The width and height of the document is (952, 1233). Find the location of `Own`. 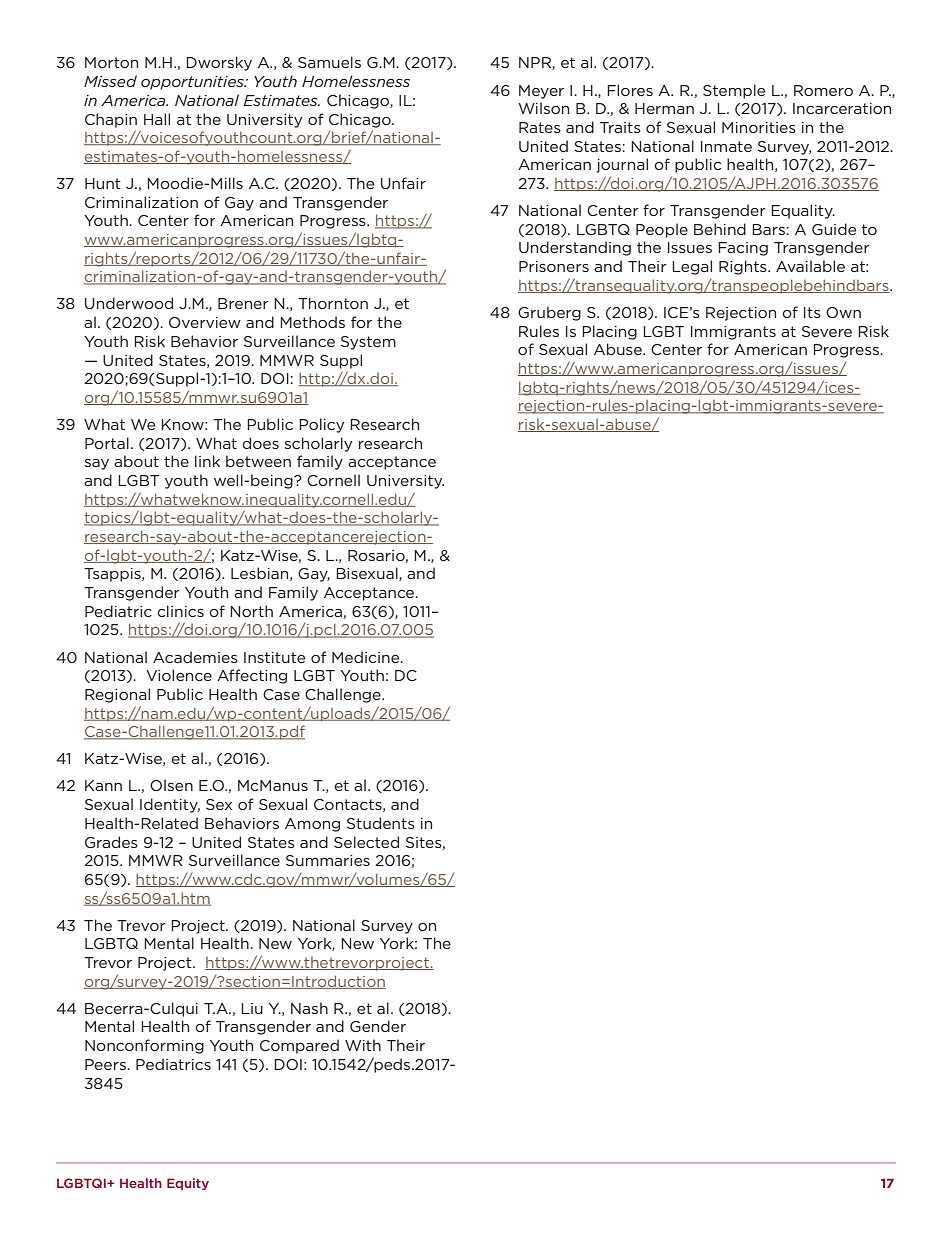

Own is located at coordinates (843, 312).
